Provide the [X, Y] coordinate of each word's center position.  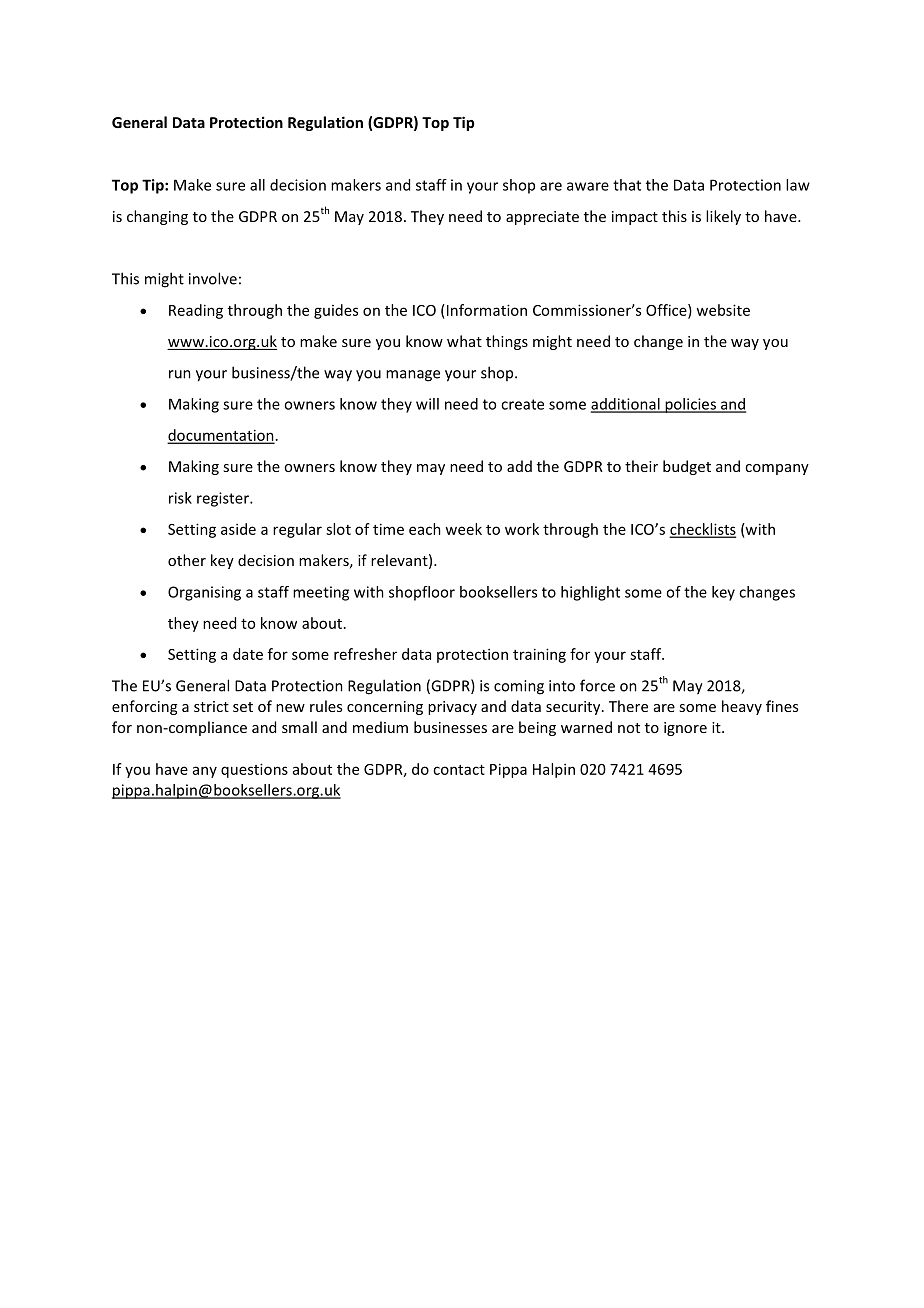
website [723, 310]
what [464, 341]
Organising [204, 593]
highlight [590, 593]
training [539, 655]
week [463, 529]
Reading [196, 311]
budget [687, 467]
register [224, 499]
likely [723, 217]
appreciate [542, 218]
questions [254, 770]
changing [157, 217]
